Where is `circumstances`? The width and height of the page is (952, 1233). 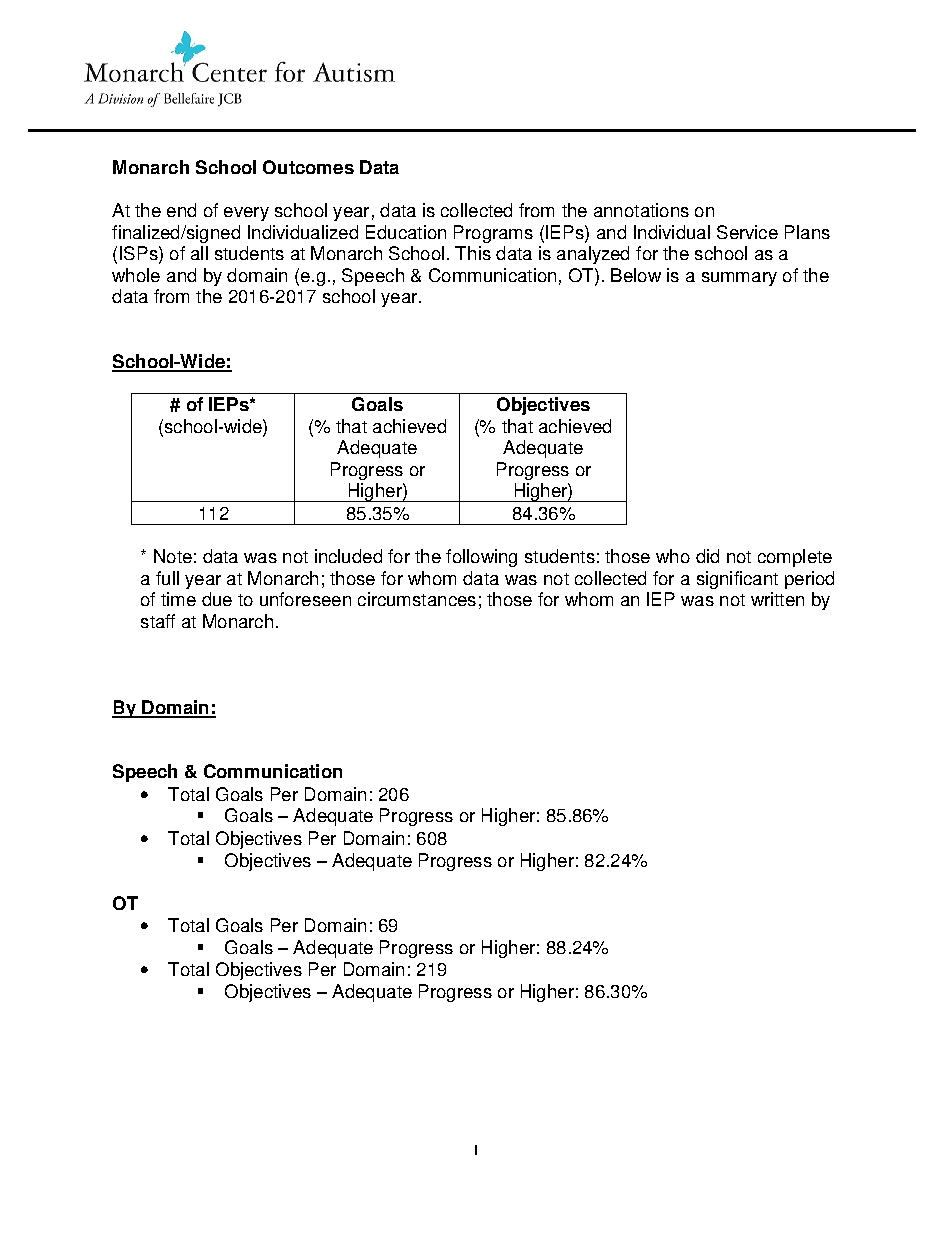 circumstances is located at coordinates (417, 599).
